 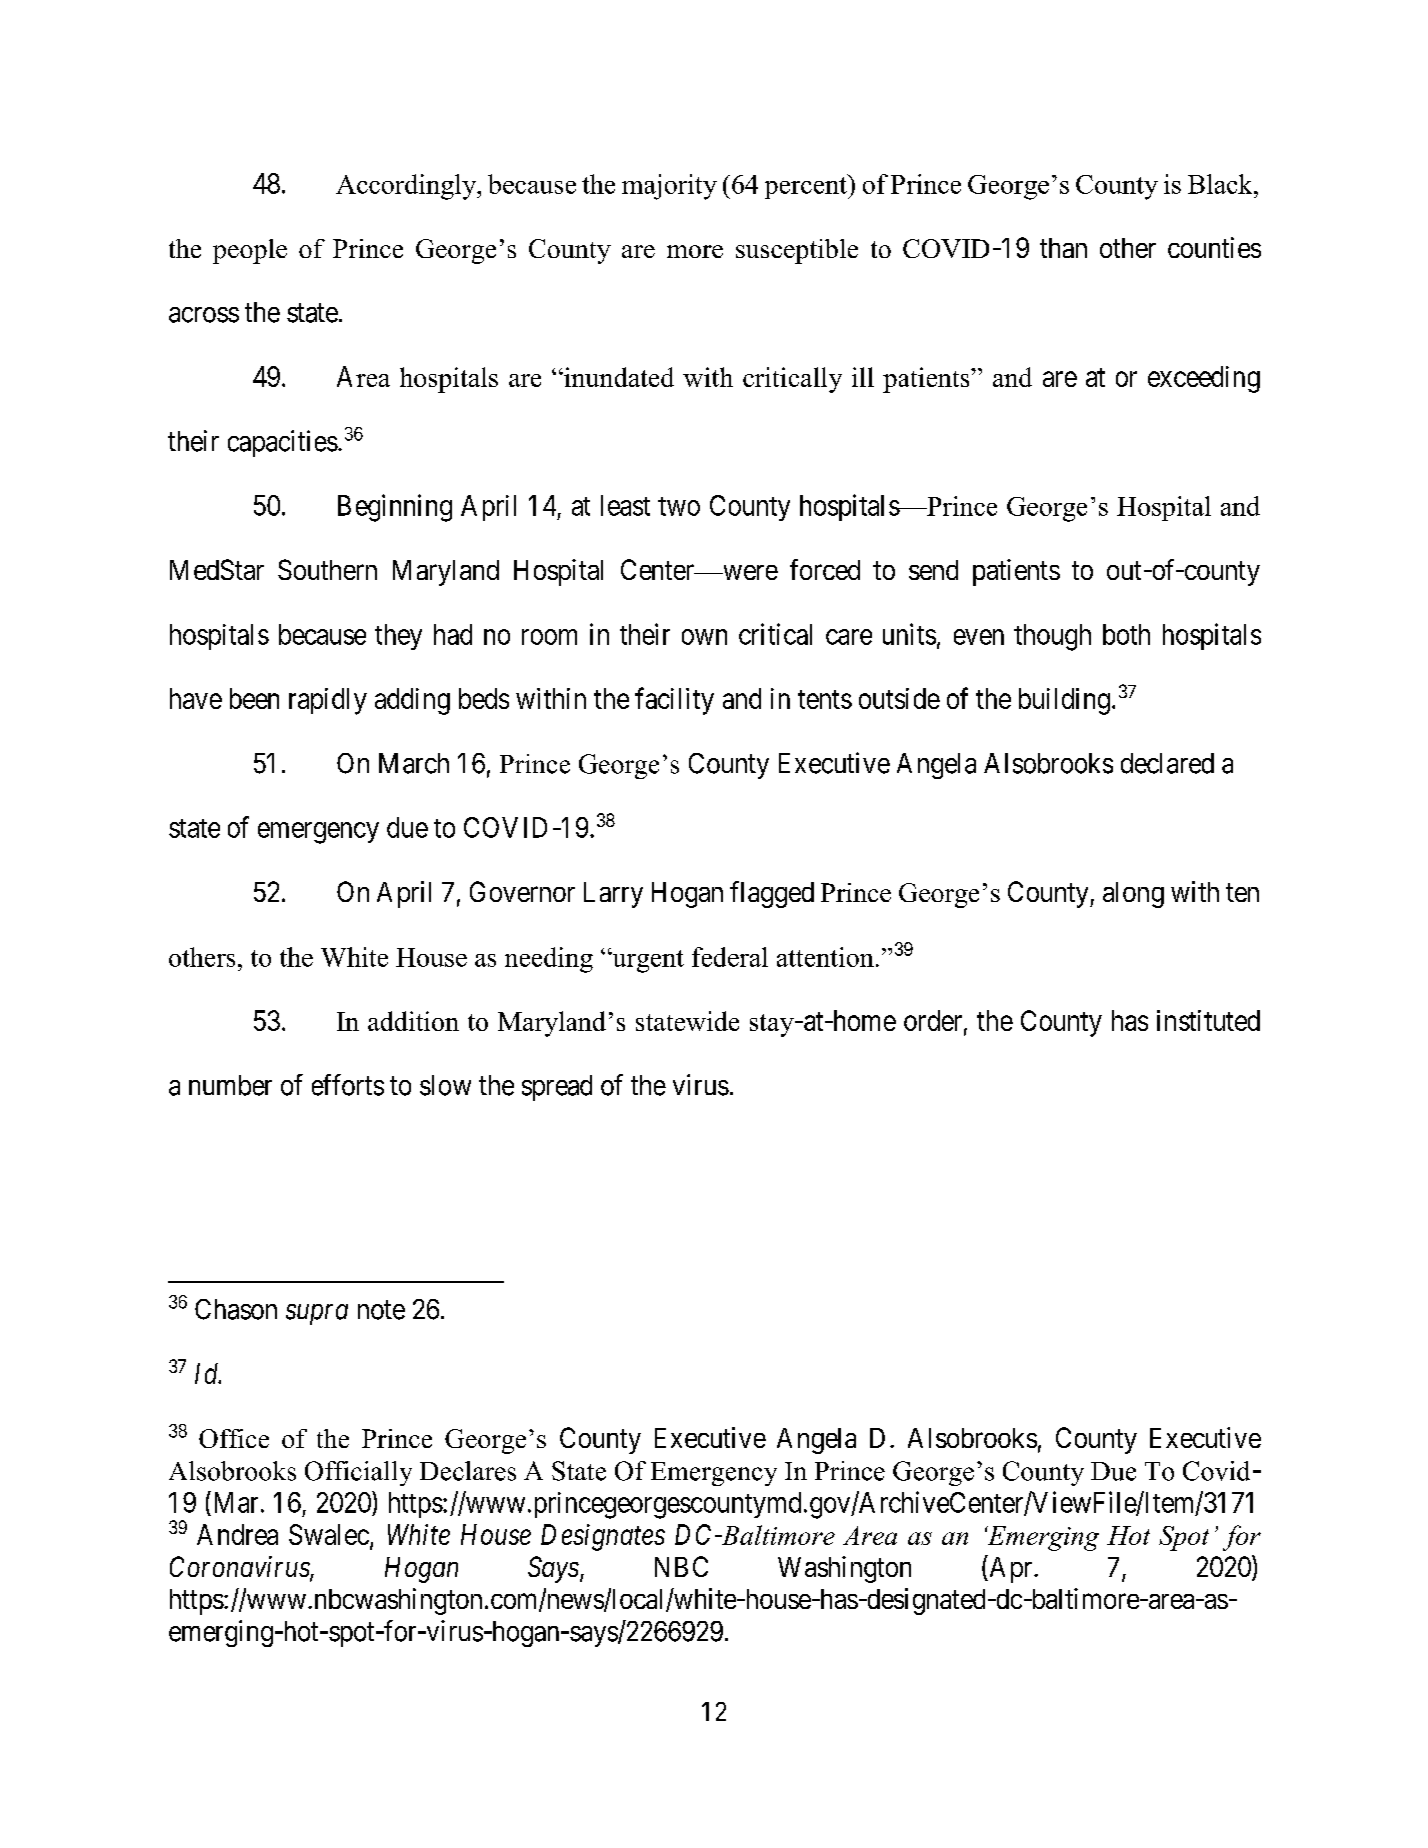 I want to click on majority, so click(x=669, y=187).
